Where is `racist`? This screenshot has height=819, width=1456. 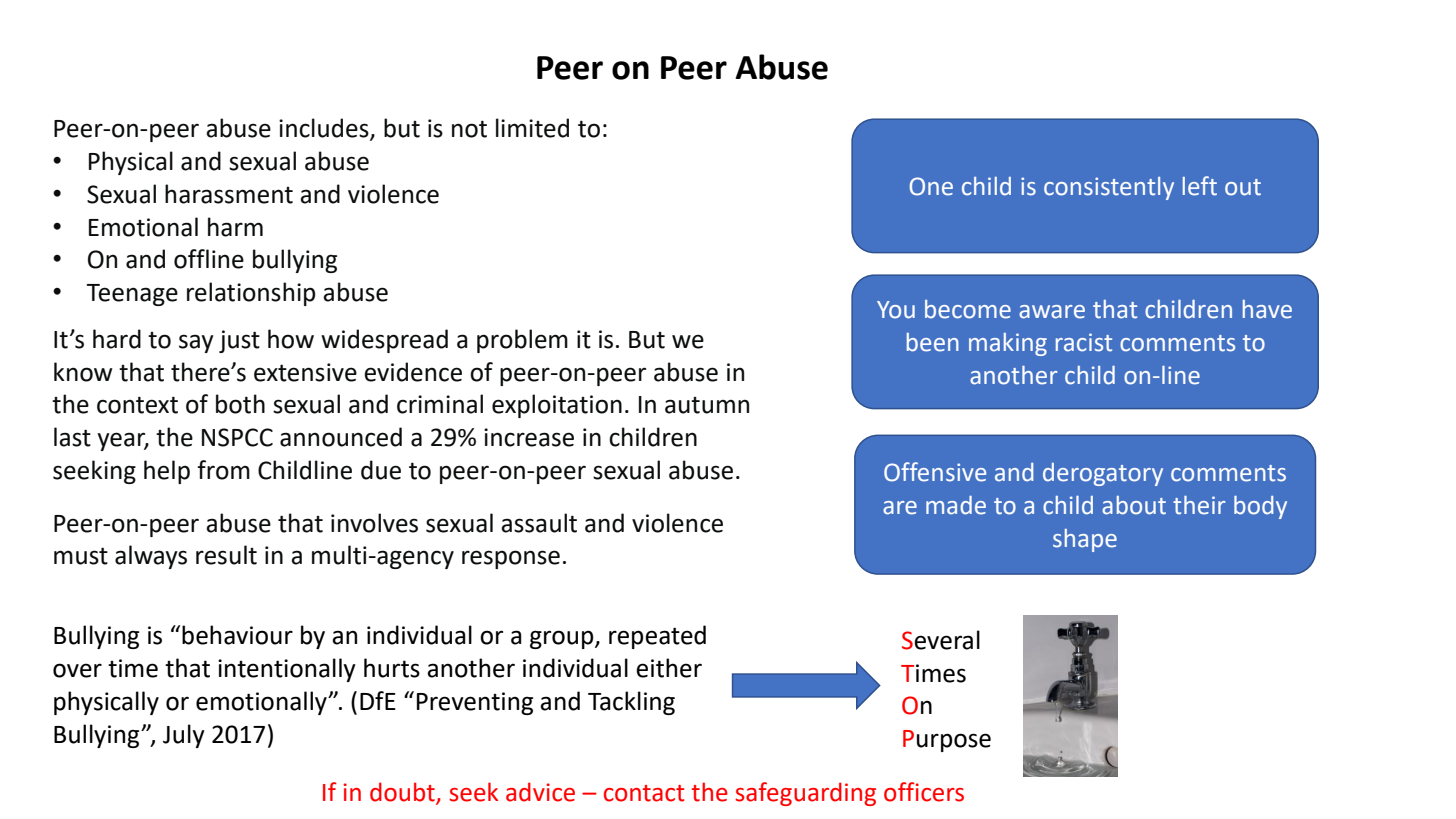
racist is located at coordinates (1084, 342).
